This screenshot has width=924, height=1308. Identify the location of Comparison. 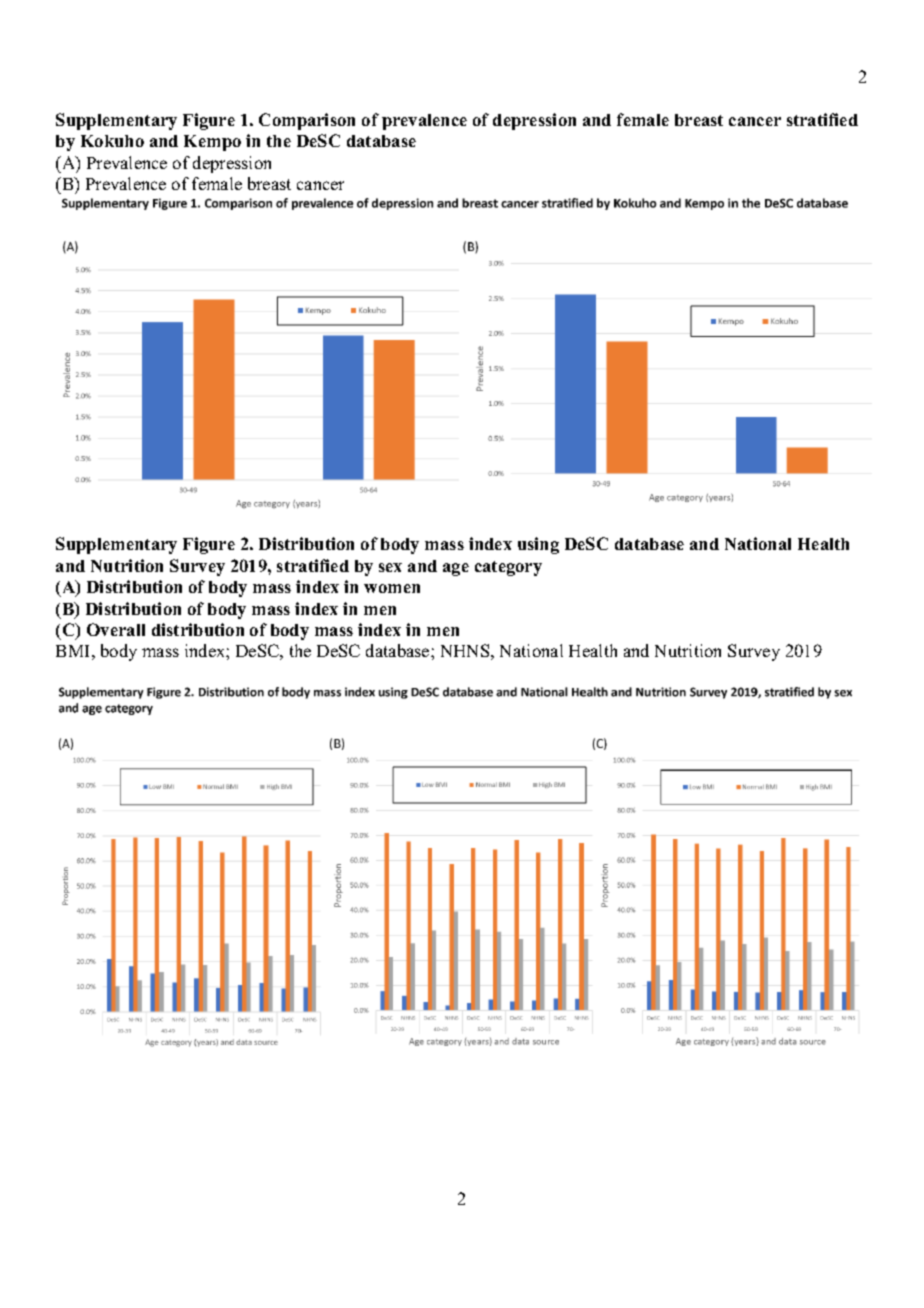
(307, 121).
